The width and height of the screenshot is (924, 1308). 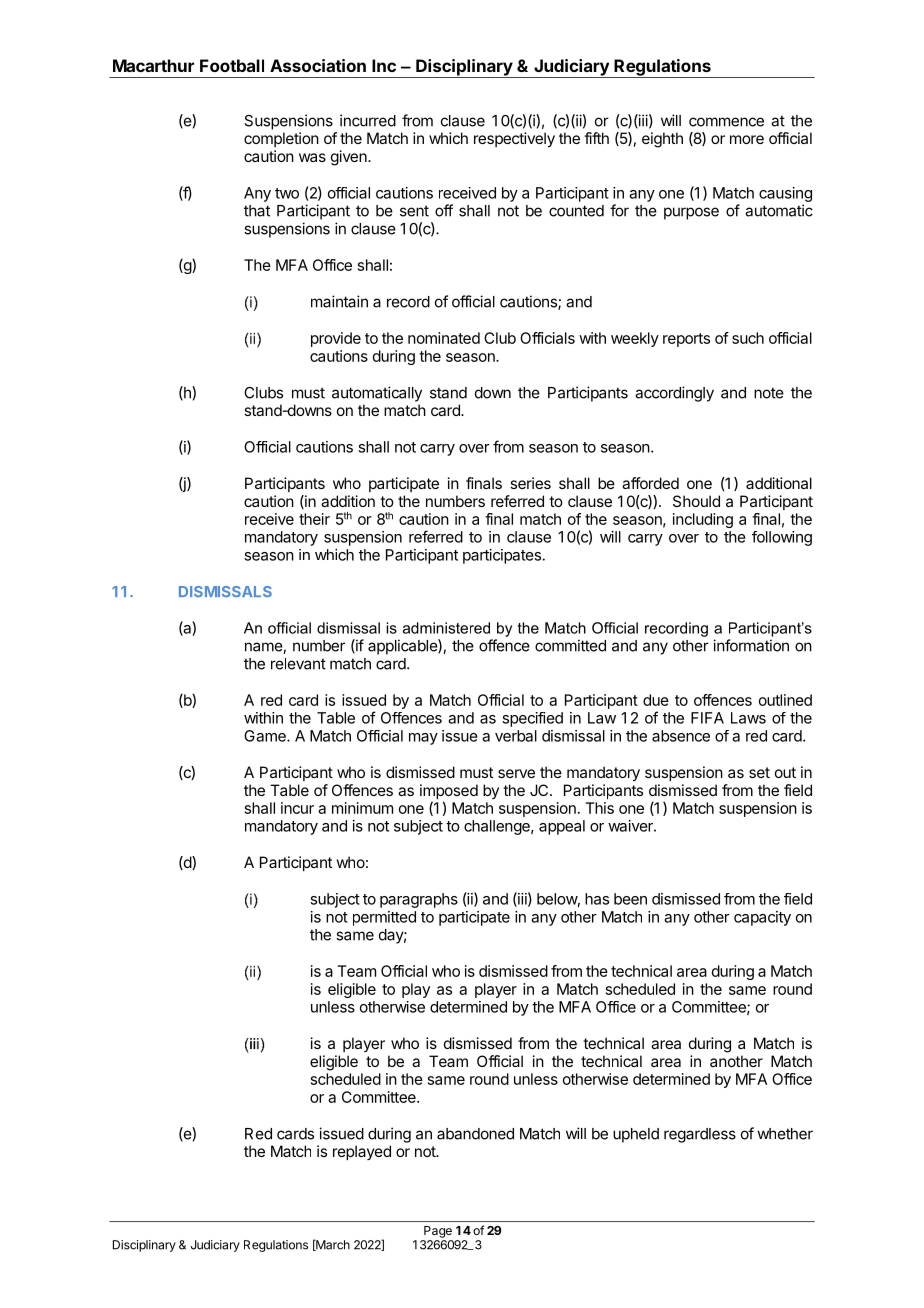 I want to click on commence, so click(x=726, y=122).
